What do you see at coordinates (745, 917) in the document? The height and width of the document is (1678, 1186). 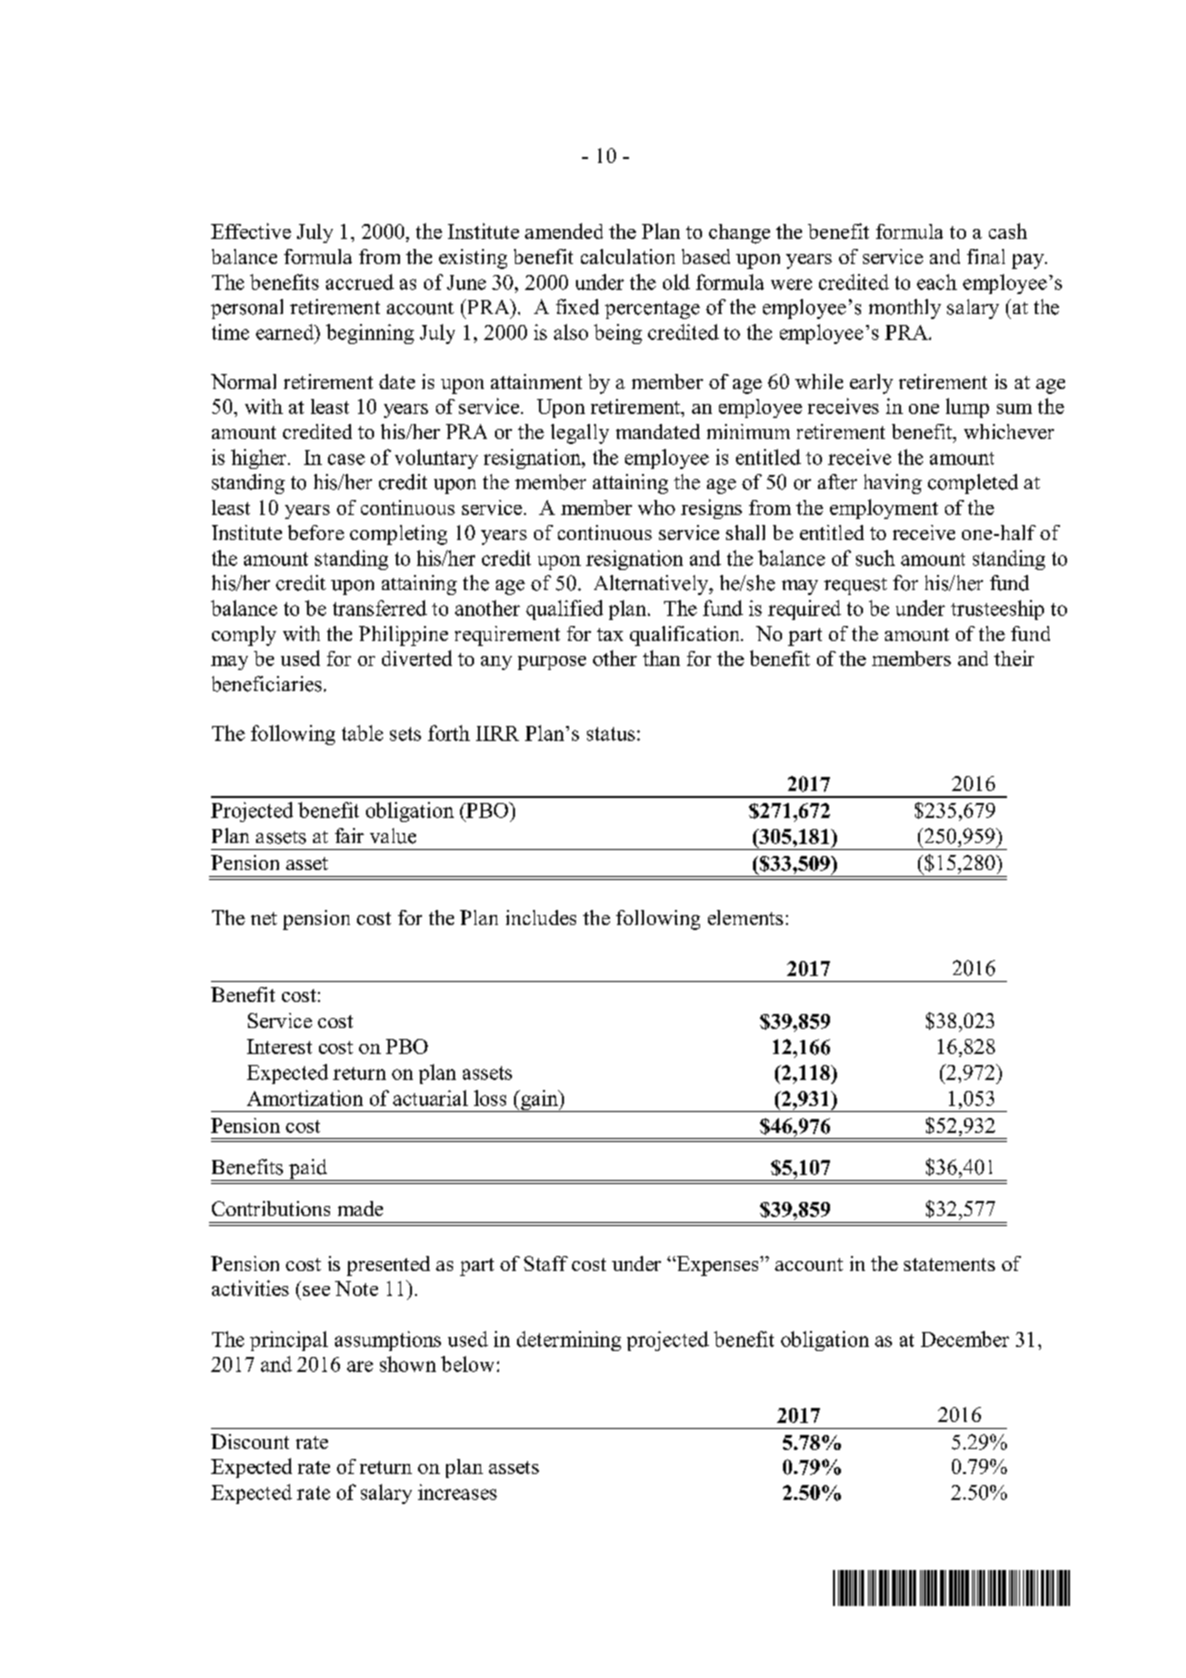 I see `elements` at bounding box center [745, 917].
